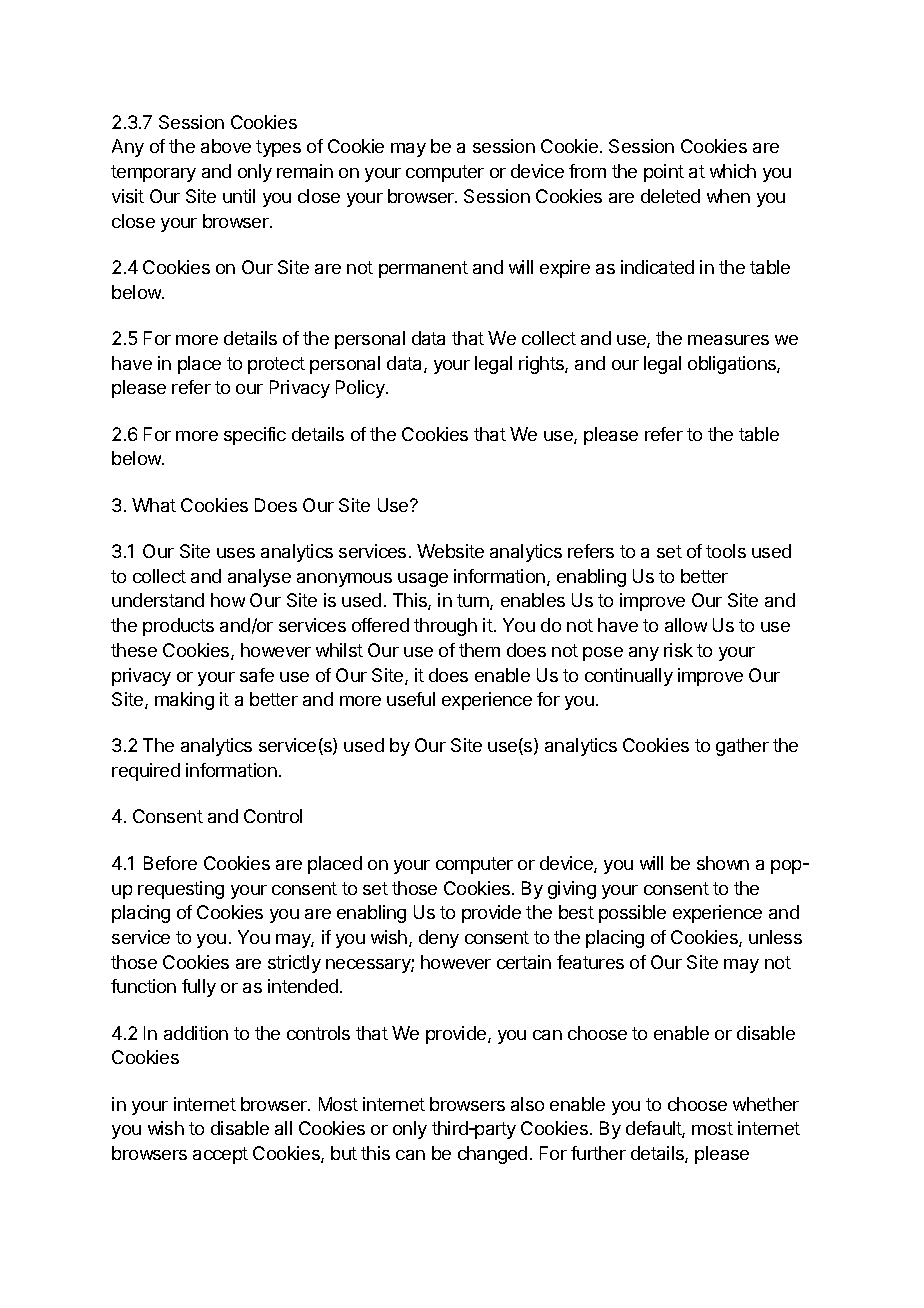  I want to click on point, so click(664, 173).
